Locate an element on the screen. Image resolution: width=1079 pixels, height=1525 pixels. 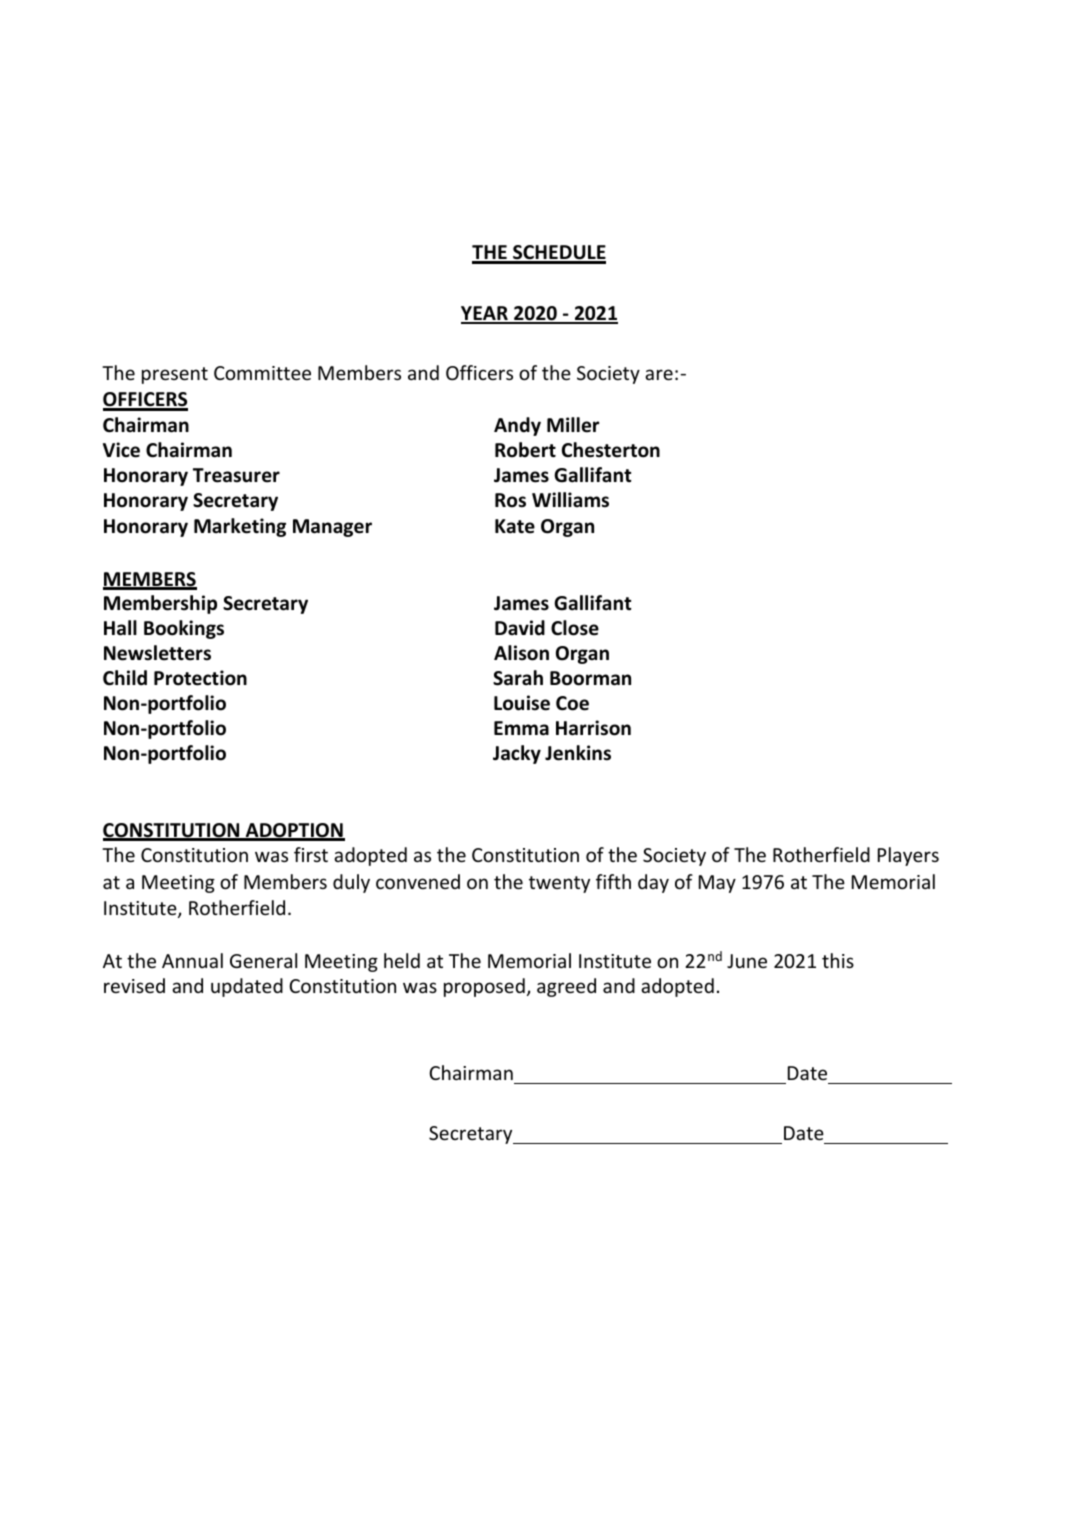
Robert is located at coordinates (525, 450).
